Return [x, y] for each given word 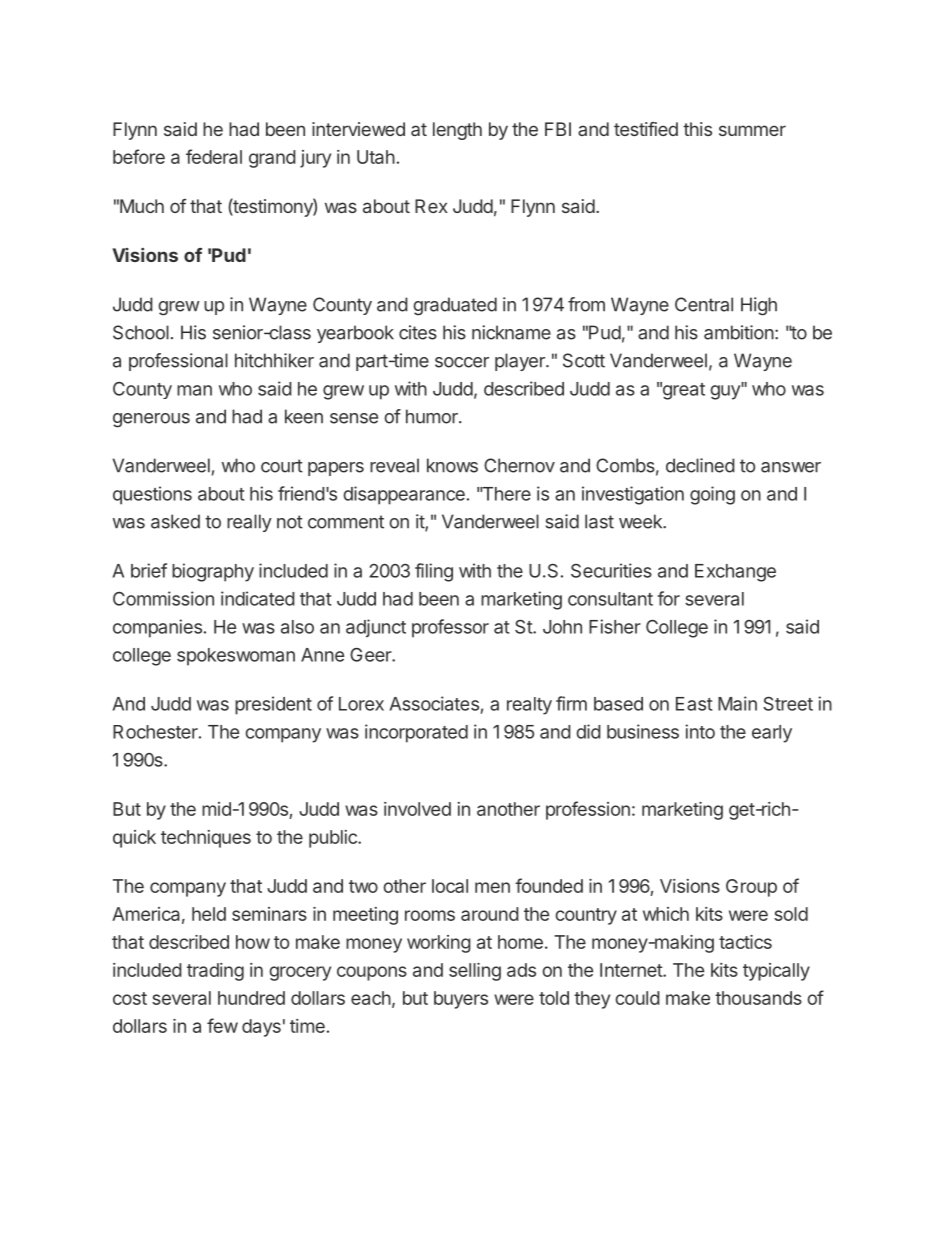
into [700, 731]
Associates [434, 703]
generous [151, 420]
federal [214, 156]
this [697, 129]
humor [433, 416]
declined [700, 465]
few [222, 1025]
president [273, 705]
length [457, 131]
